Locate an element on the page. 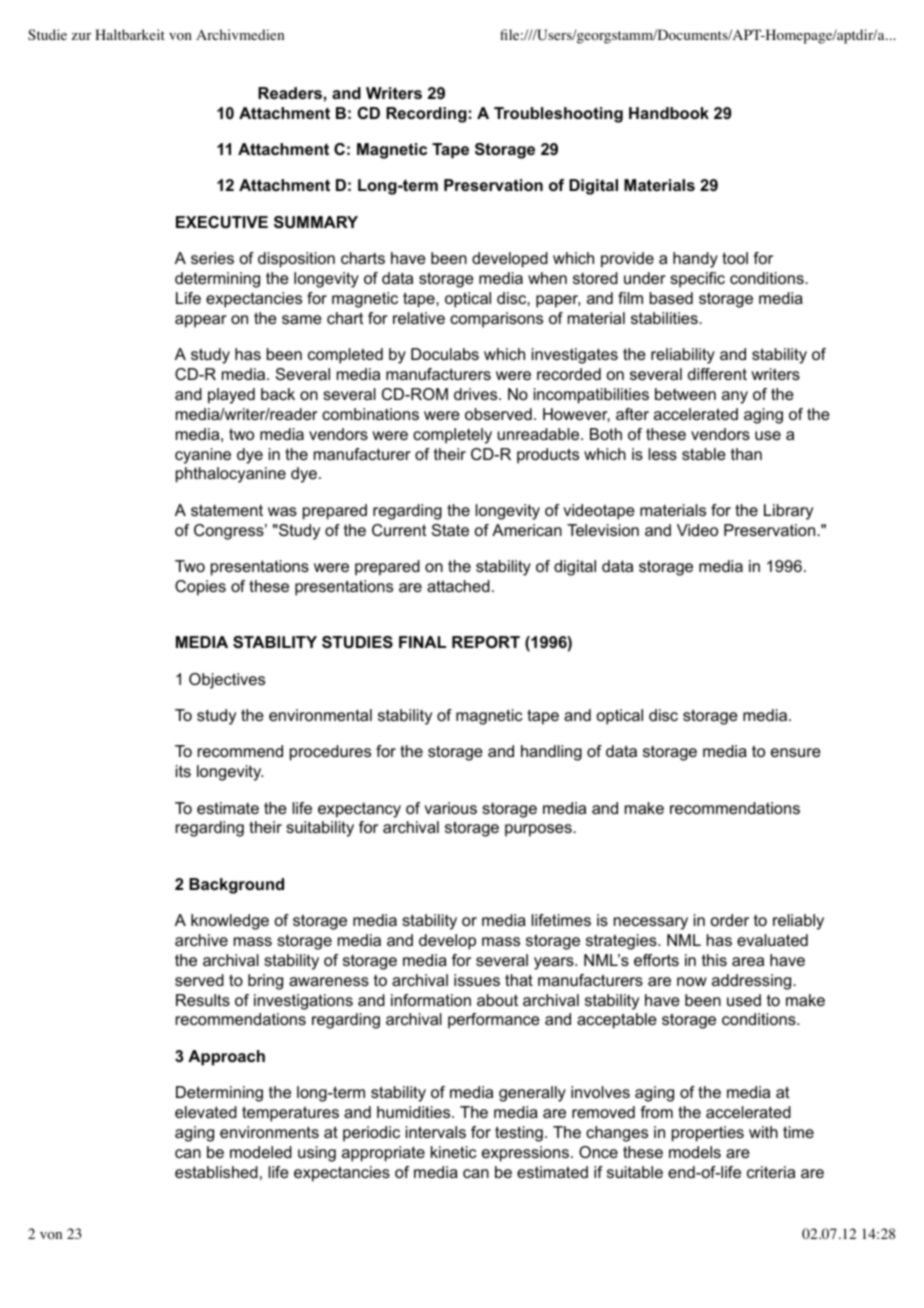  Handbook is located at coordinates (669, 113).
